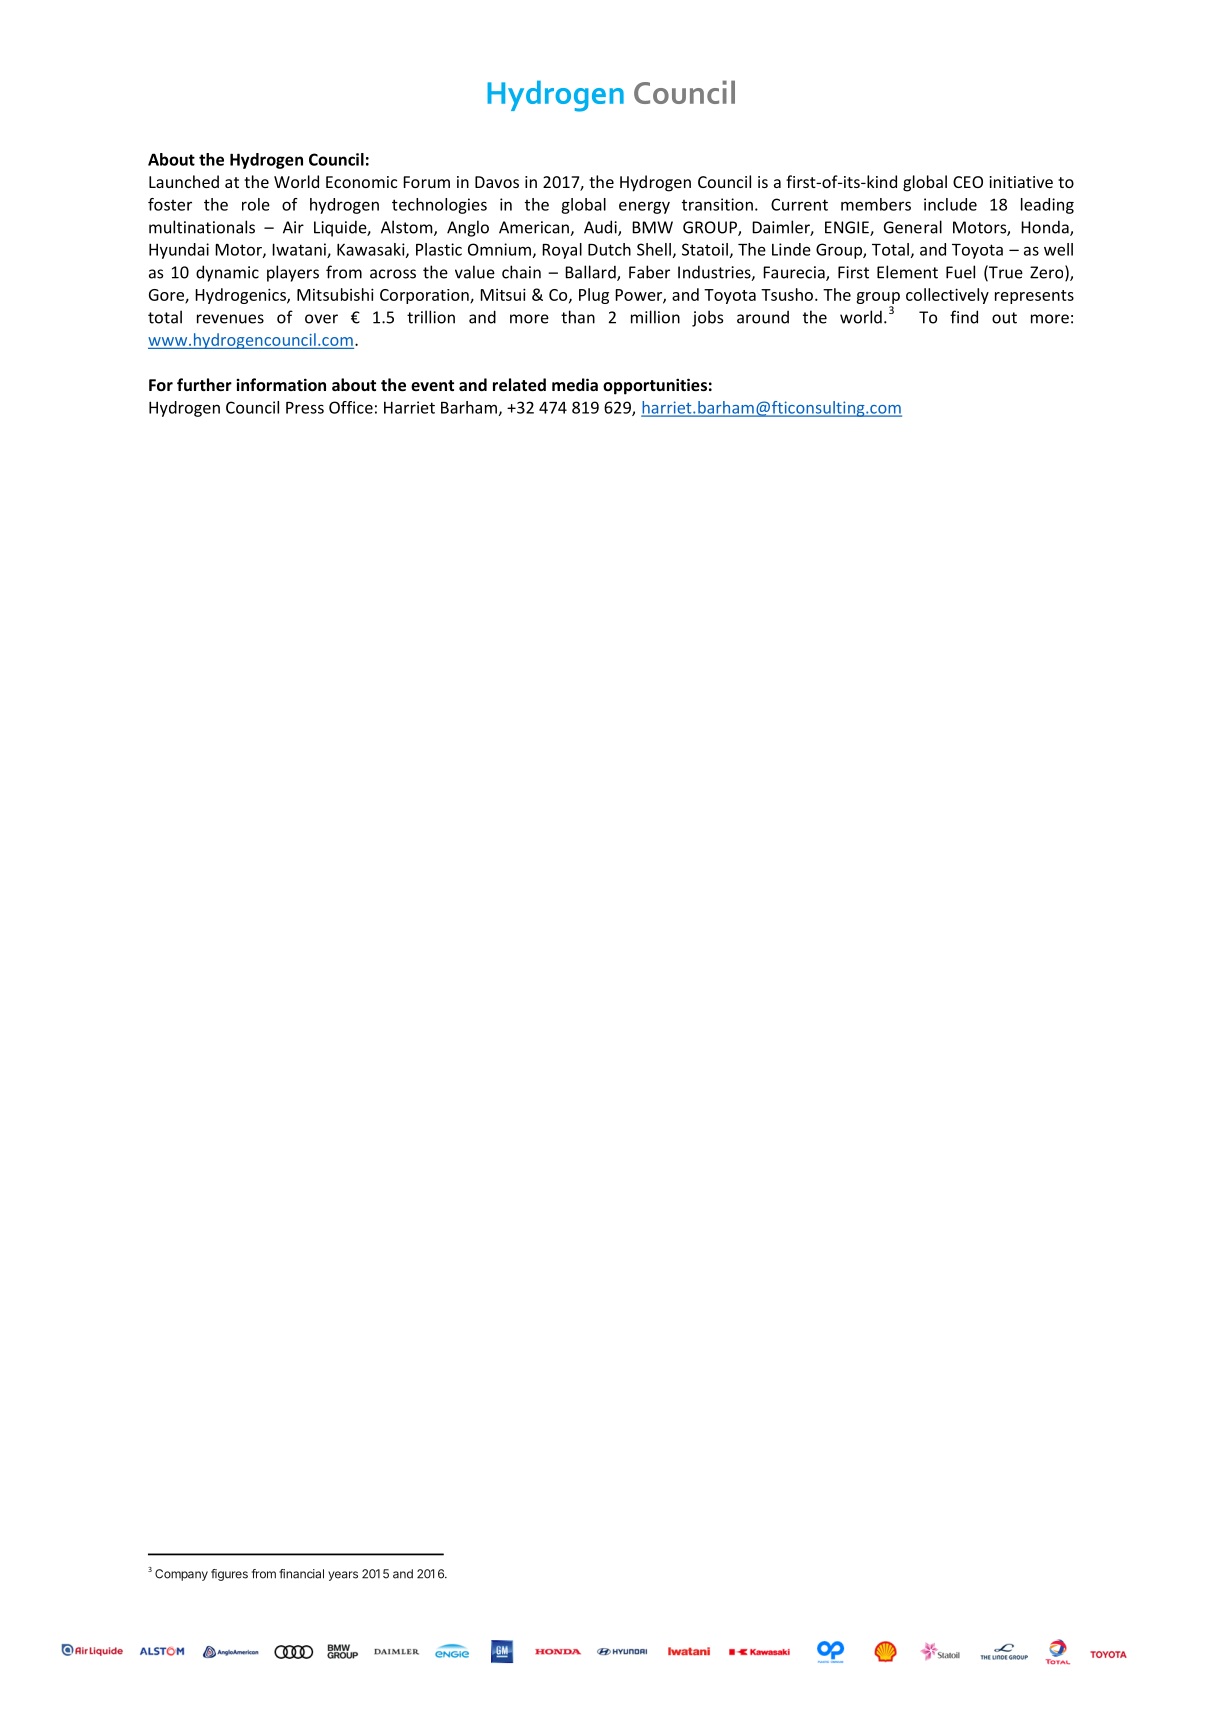 The image size is (1222, 1729). What do you see at coordinates (305, 408) in the image?
I see `Press` at bounding box center [305, 408].
